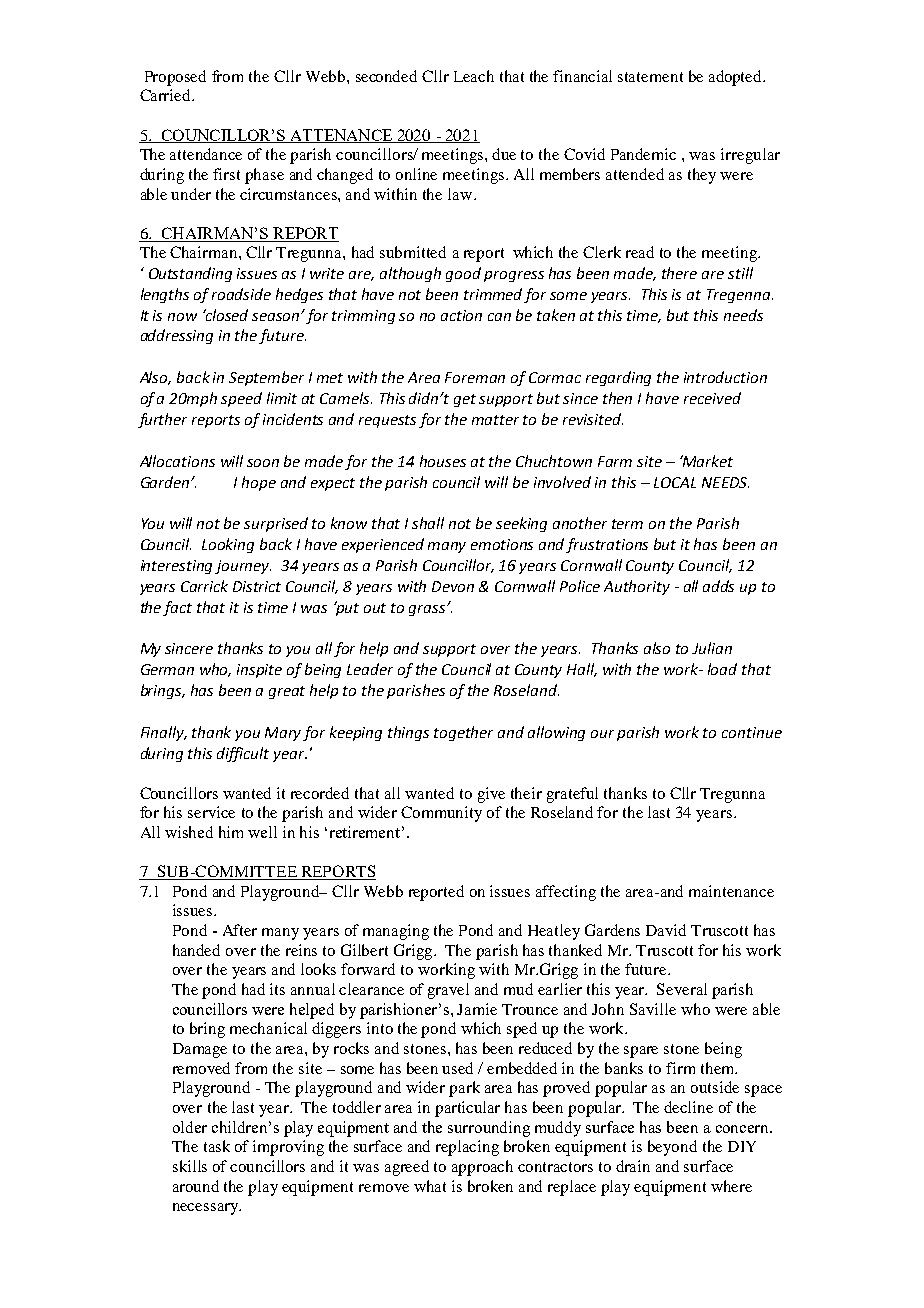 This page has width=924, height=1308. Describe the element at coordinates (259, 671) in the page. I see `inspite` at that location.
